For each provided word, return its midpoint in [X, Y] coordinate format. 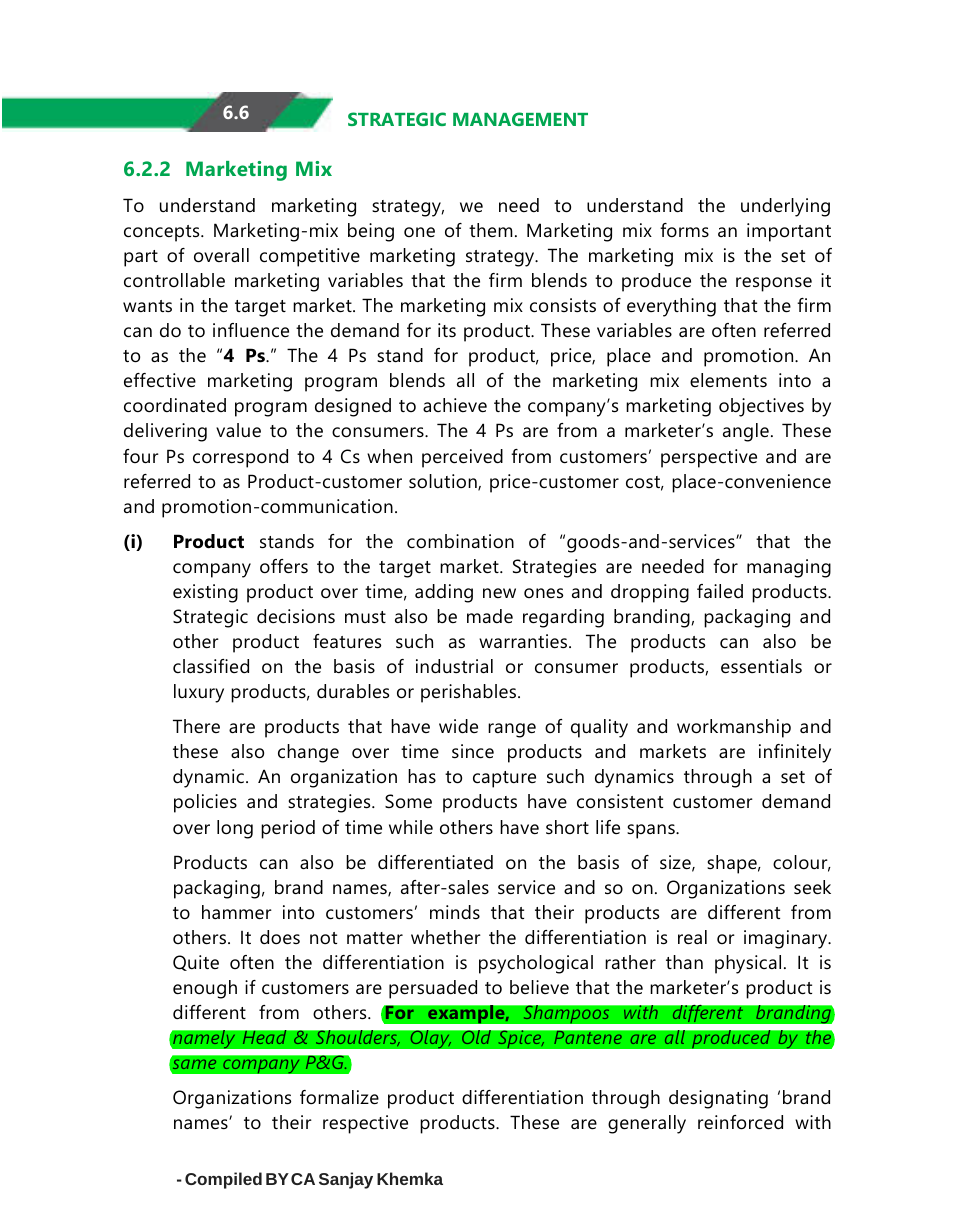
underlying [785, 207]
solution [444, 482]
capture [504, 779]
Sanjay [346, 1180]
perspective [709, 458]
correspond [240, 458]
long [235, 829]
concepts [163, 233]
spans [652, 831]
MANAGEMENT [520, 119]
